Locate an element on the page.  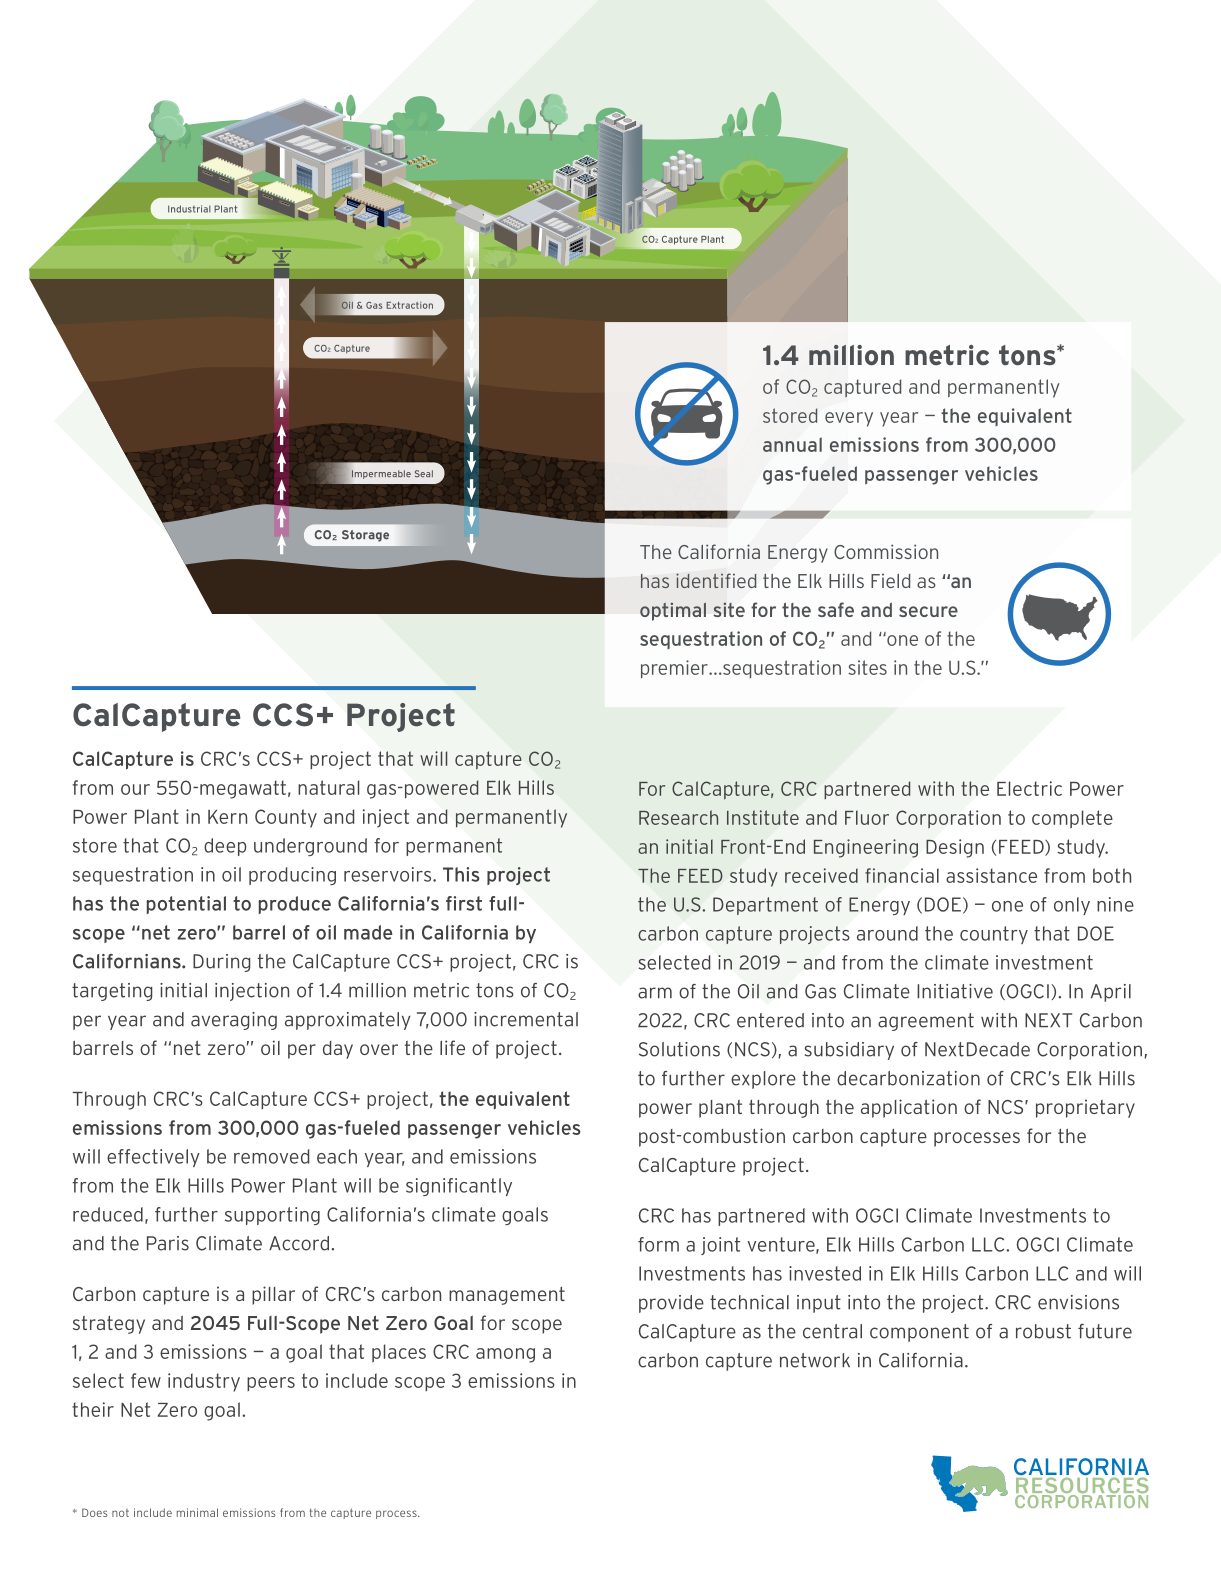
Solutions is located at coordinates (679, 1049).
